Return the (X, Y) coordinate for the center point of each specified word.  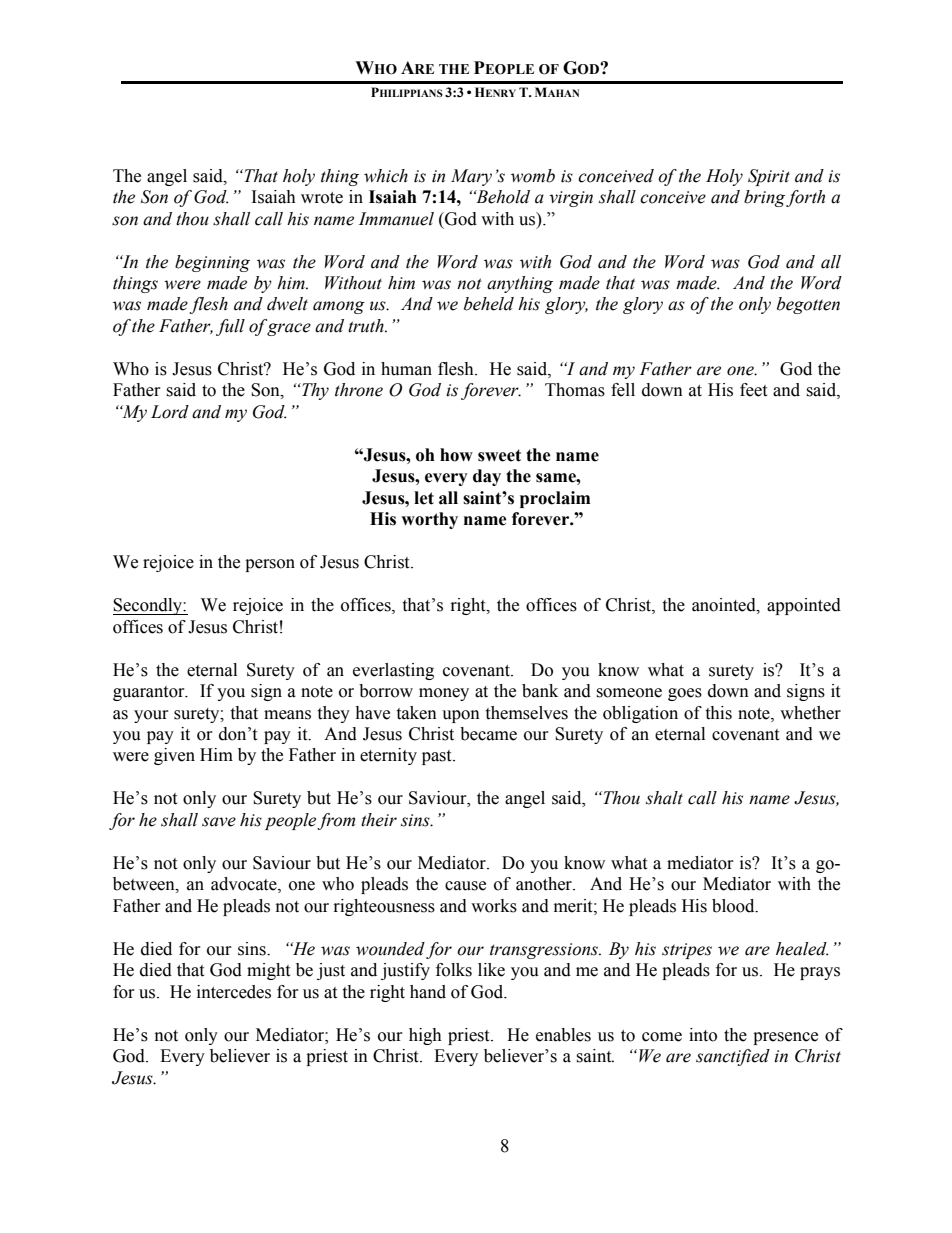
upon (461, 716)
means (287, 715)
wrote (322, 198)
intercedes (234, 992)
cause (465, 886)
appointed (804, 606)
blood (734, 906)
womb (533, 176)
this (718, 713)
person (270, 565)
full (230, 327)
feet (753, 390)
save (219, 822)
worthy (429, 520)
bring (764, 198)
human (406, 369)
